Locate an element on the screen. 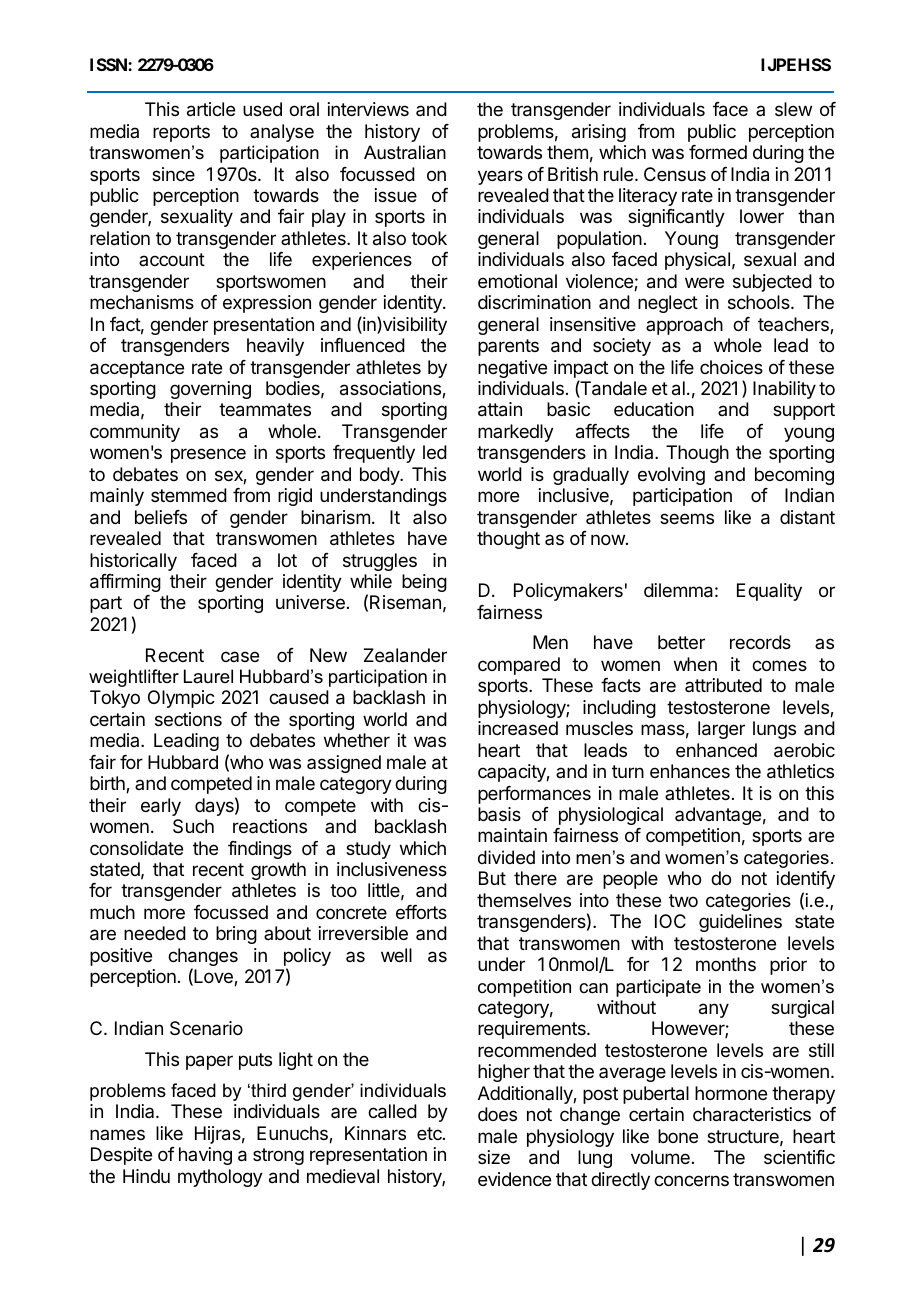  choices is located at coordinates (731, 367).
